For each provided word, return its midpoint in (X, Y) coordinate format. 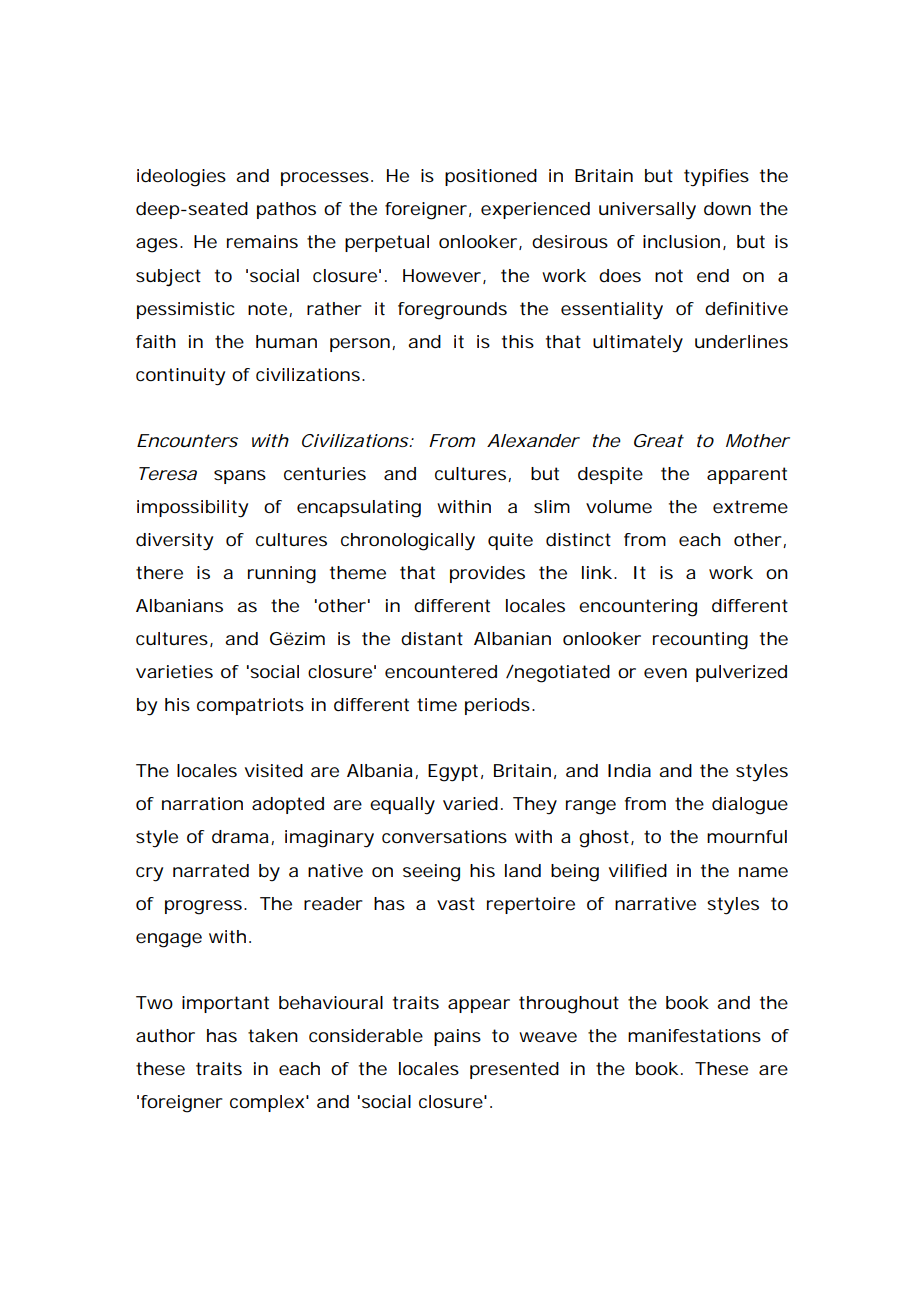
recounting (700, 641)
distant (432, 638)
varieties (174, 671)
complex (267, 1103)
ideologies (181, 178)
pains (457, 1037)
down (727, 208)
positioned (491, 177)
